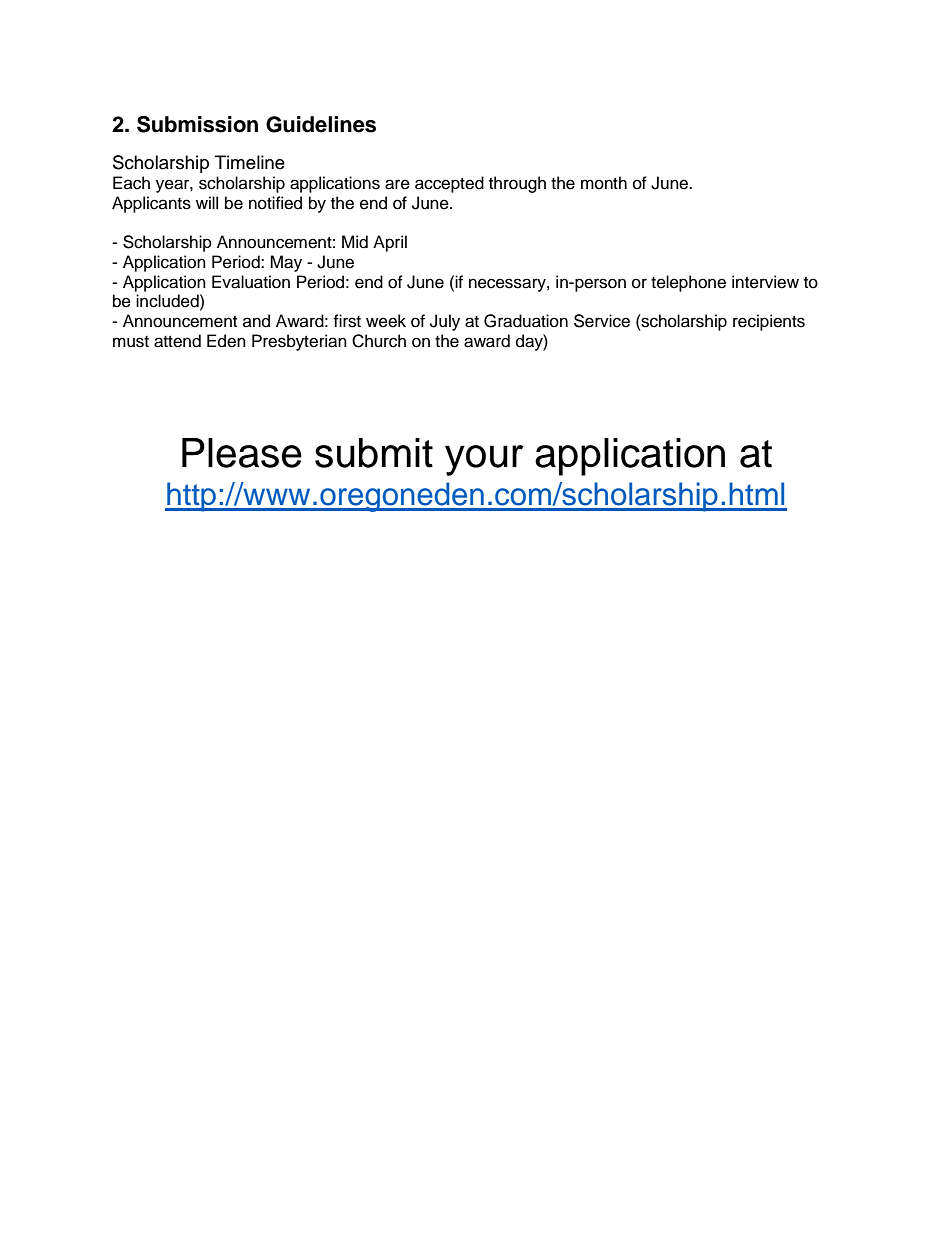 This screenshot has width=952, height=1233. Describe the element at coordinates (242, 453) in the screenshot. I see `Please` at that location.
